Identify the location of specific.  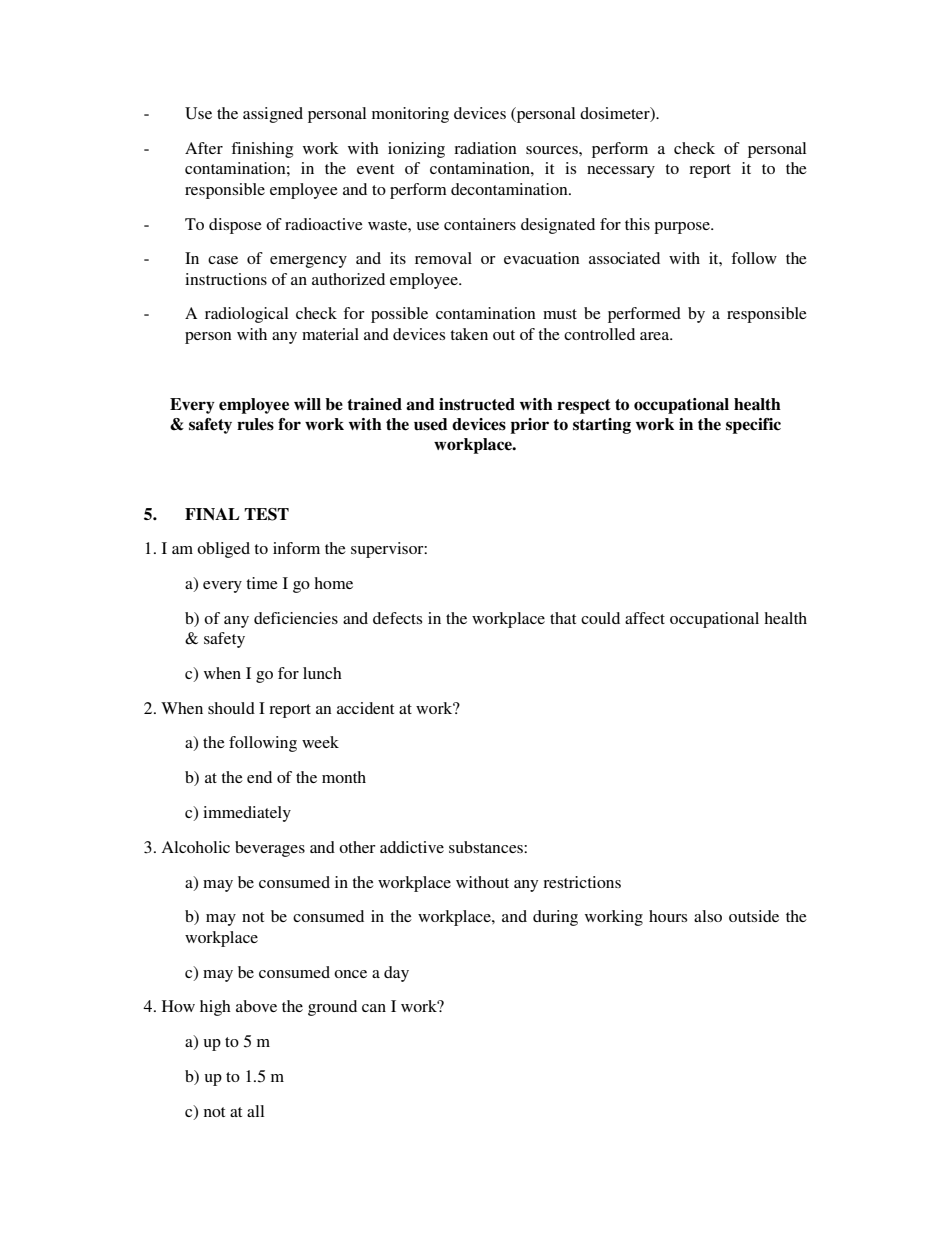
(753, 426).
